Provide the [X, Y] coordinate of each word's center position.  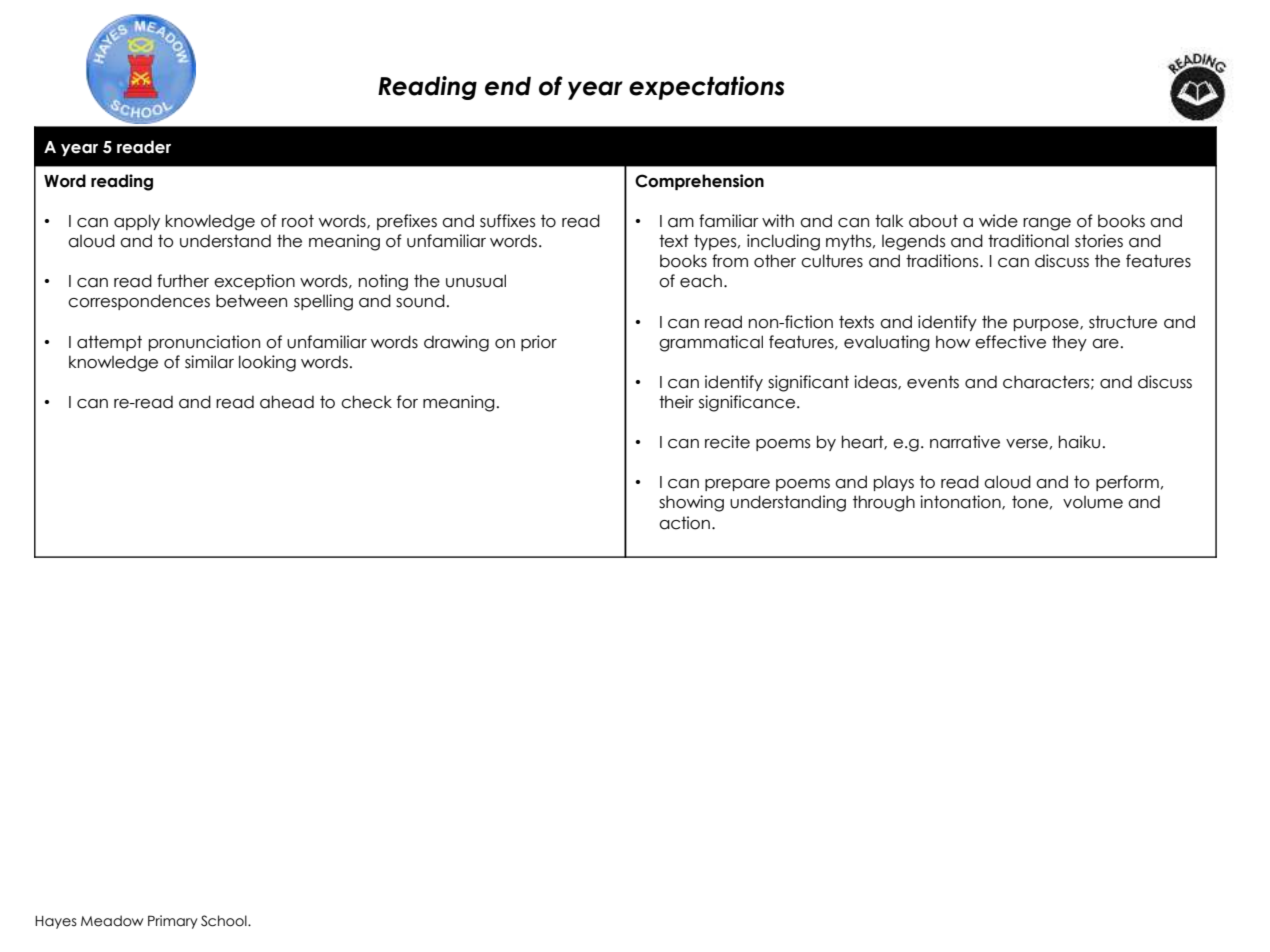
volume [1093, 502]
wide [998, 221]
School [225, 921]
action [684, 523]
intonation [961, 502]
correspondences [139, 302]
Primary [173, 922]
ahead [287, 402]
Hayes [56, 922]
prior [539, 343]
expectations [706, 88]
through [884, 503]
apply [137, 222]
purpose [1047, 325]
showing [691, 503]
